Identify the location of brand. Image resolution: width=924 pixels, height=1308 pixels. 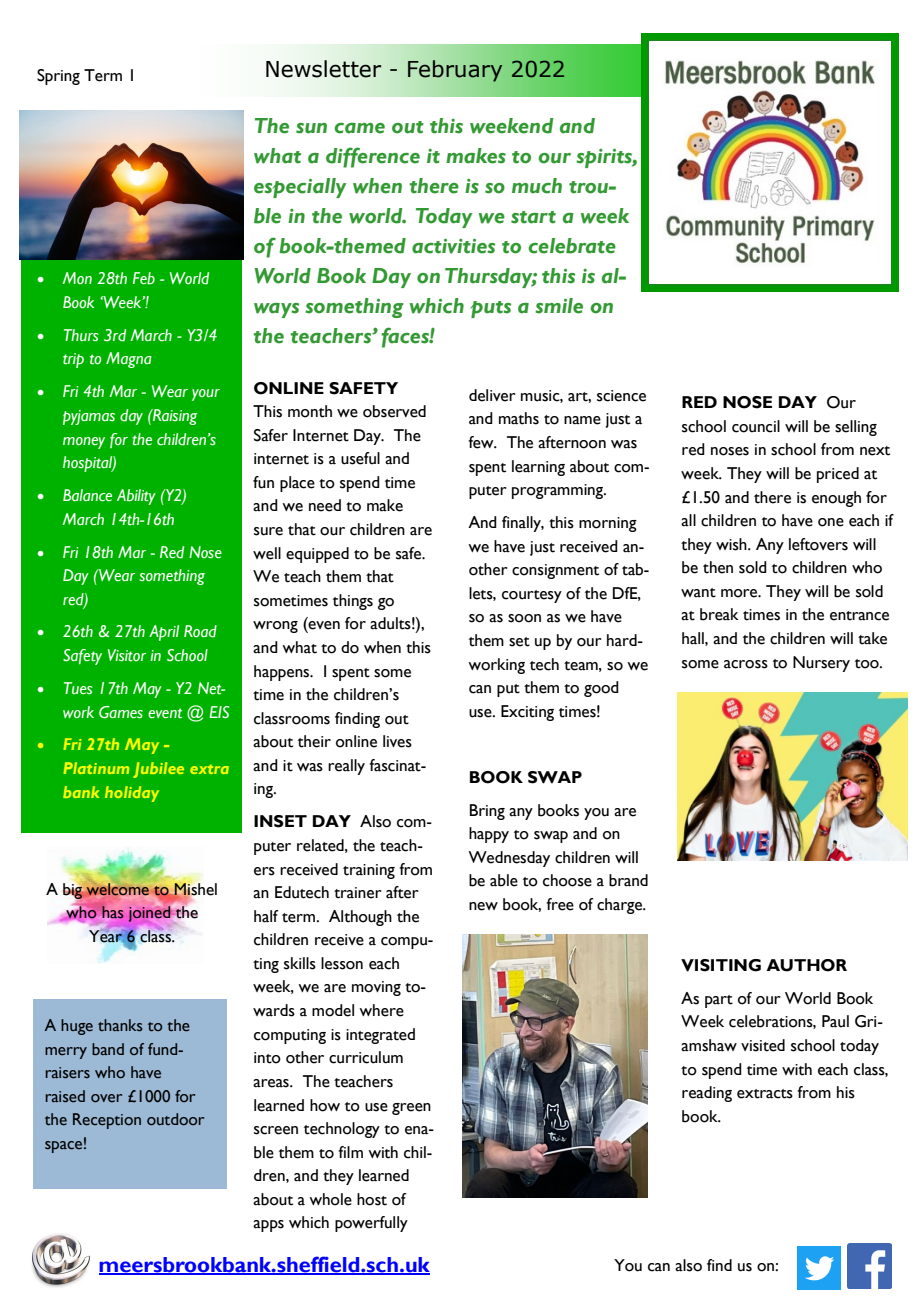
(628, 880).
